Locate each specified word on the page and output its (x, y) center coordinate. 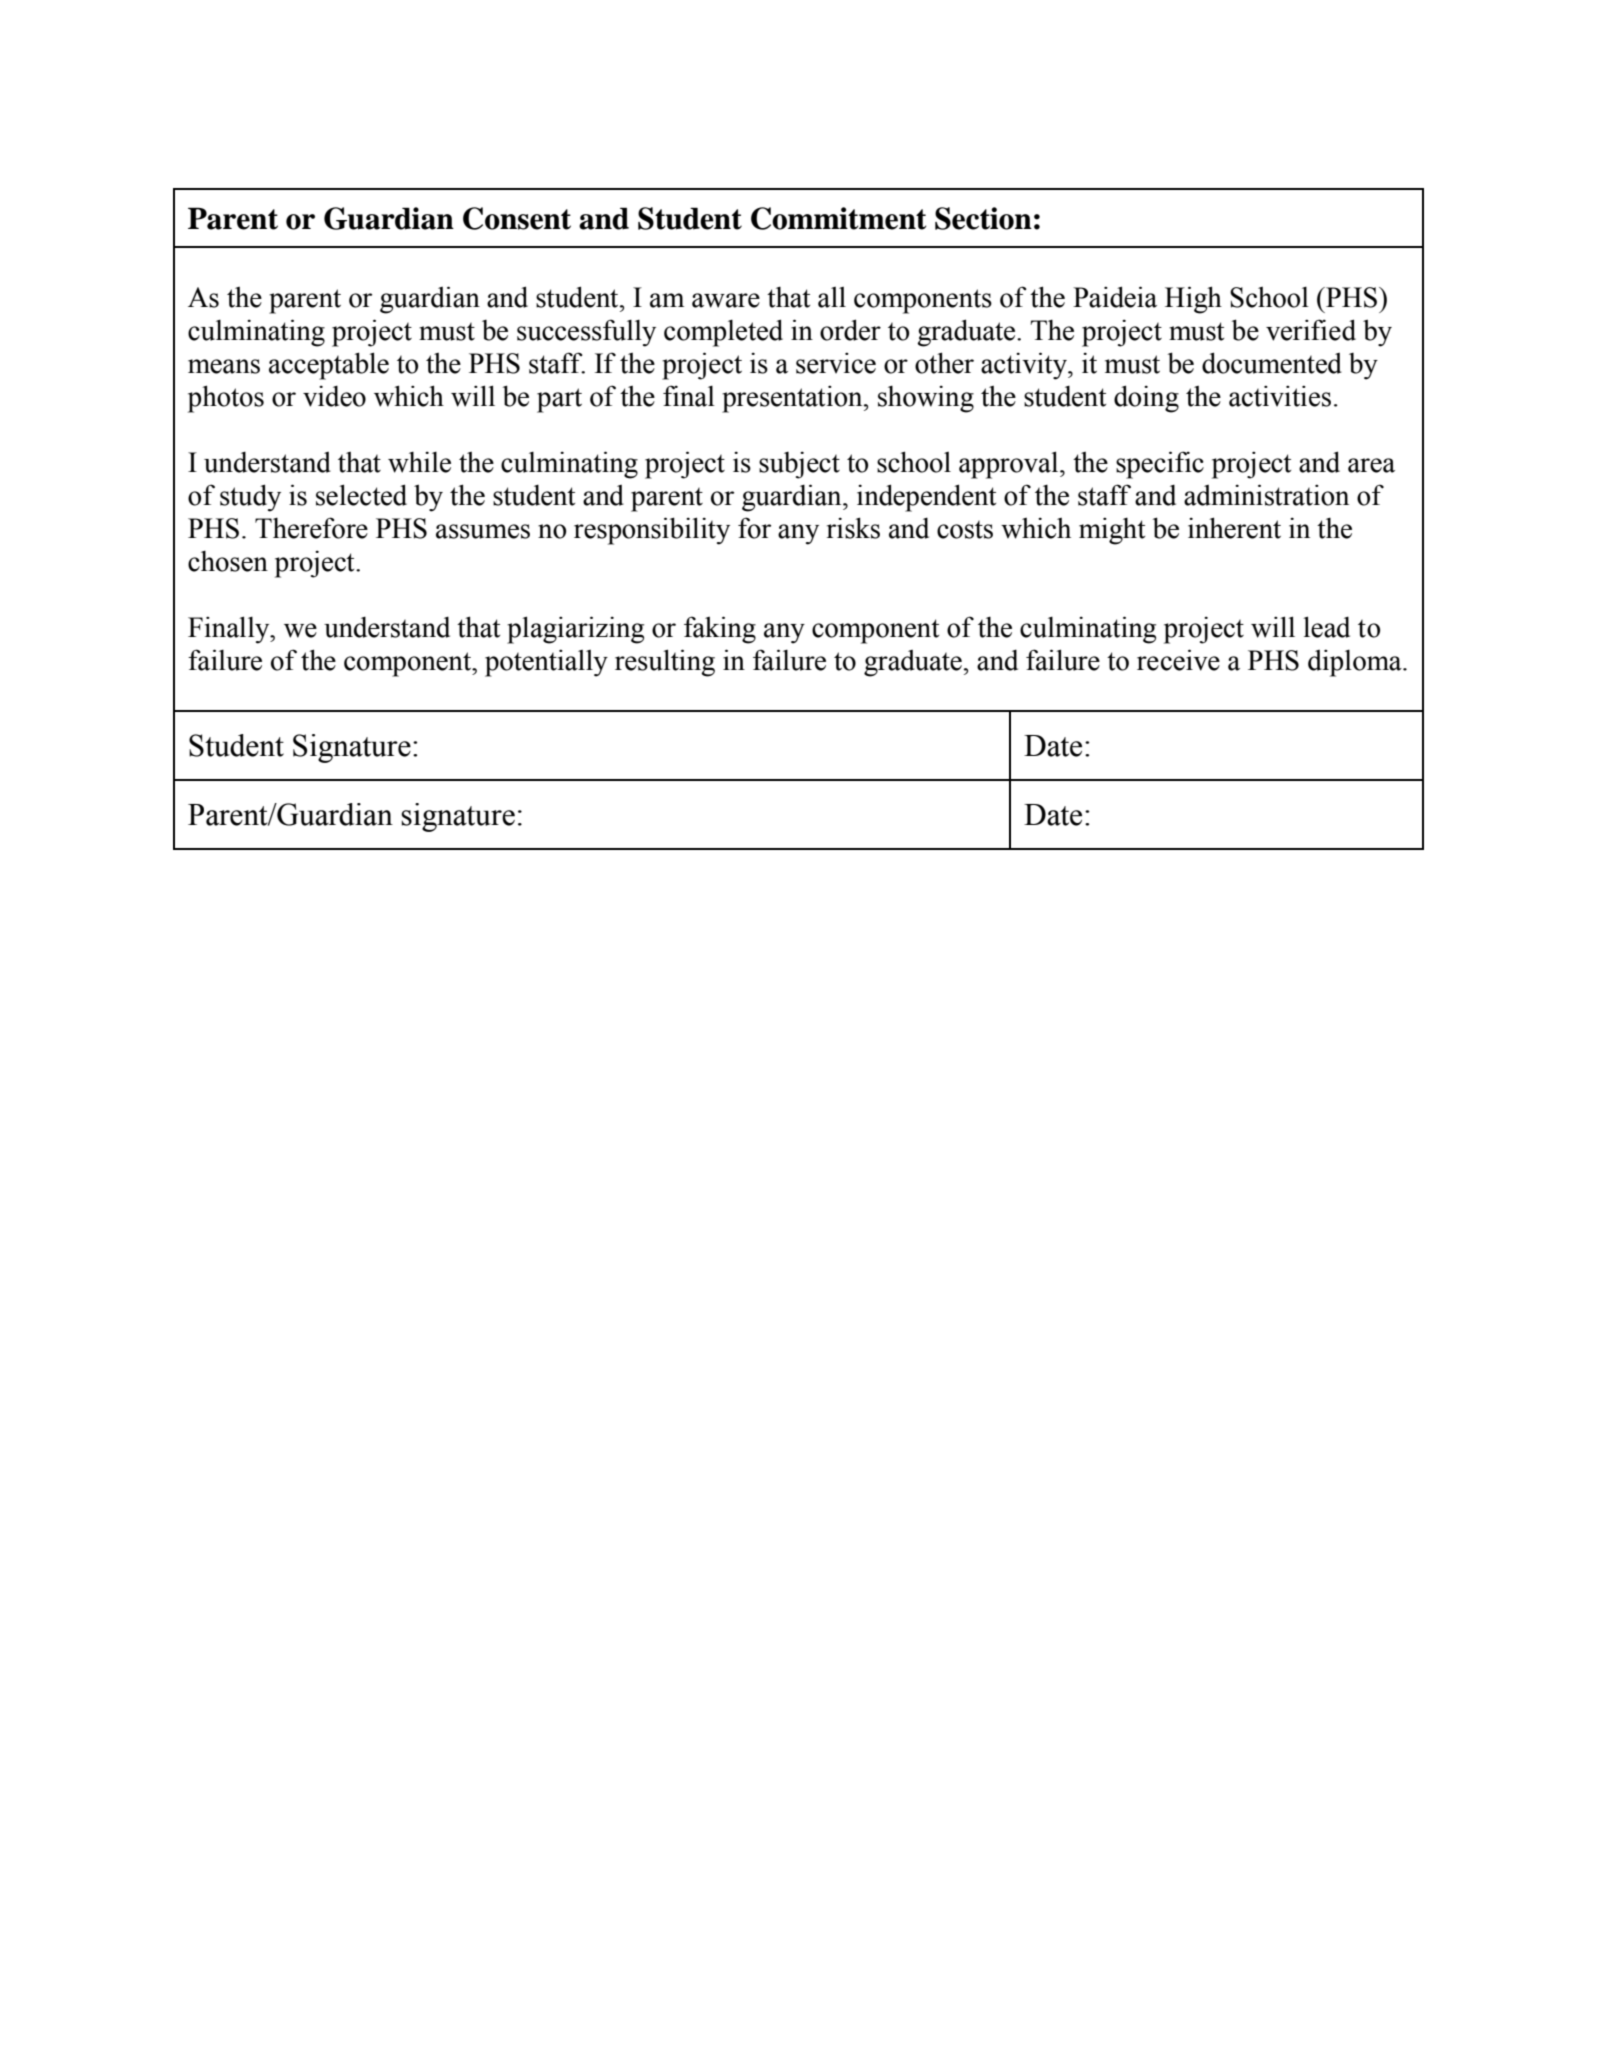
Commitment (839, 218)
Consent (517, 218)
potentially (546, 663)
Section (983, 218)
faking (720, 630)
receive (1178, 660)
